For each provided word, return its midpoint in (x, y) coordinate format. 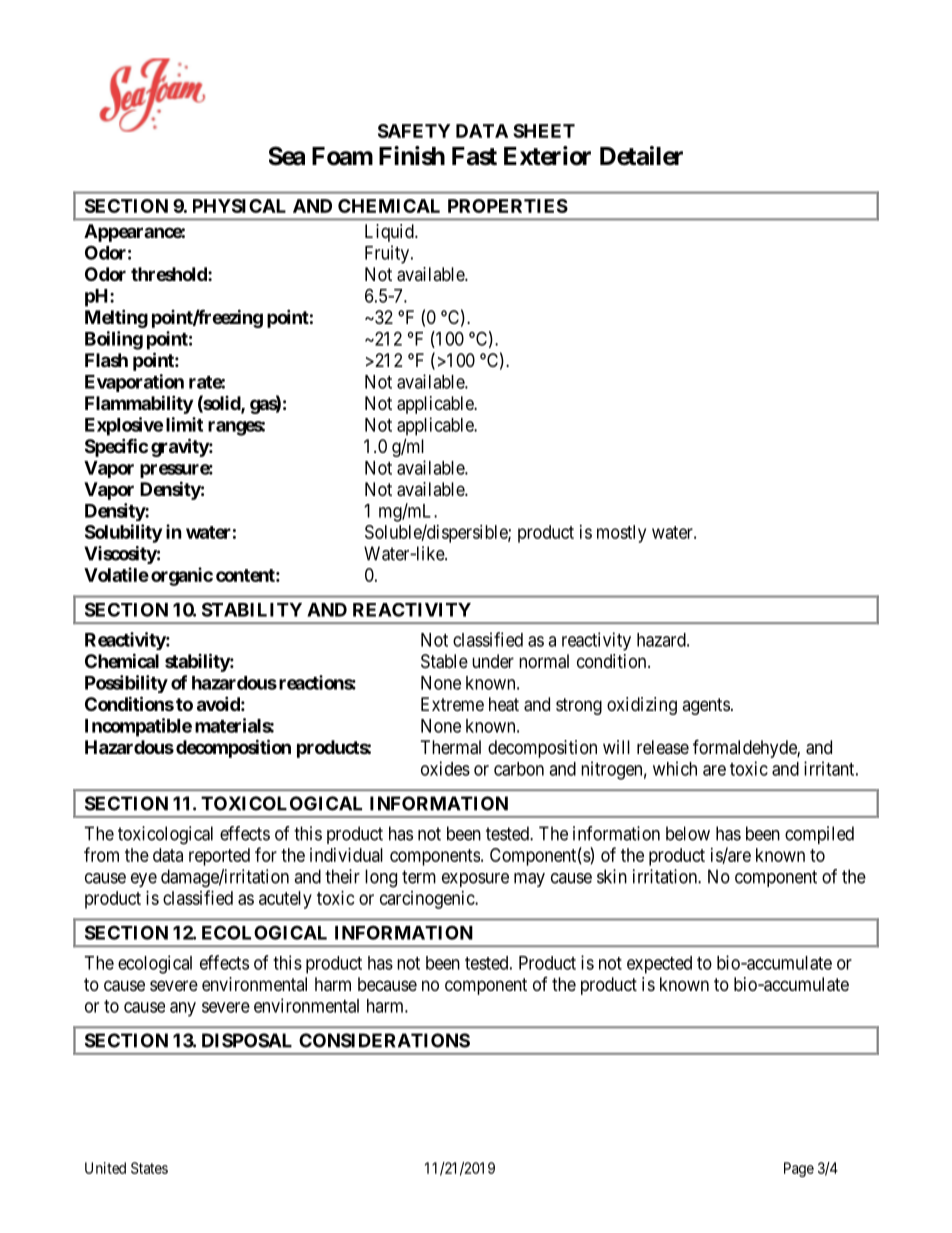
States (149, 1168)
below (688, 833)
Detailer (641, 156)
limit (184, 424)
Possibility (126, 684)
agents (706, 706)
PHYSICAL (239, 206)
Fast (474, 156)
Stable (444, 661)
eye (144, 880)
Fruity (388, 254)
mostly (621, 534)
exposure (475, 880)
